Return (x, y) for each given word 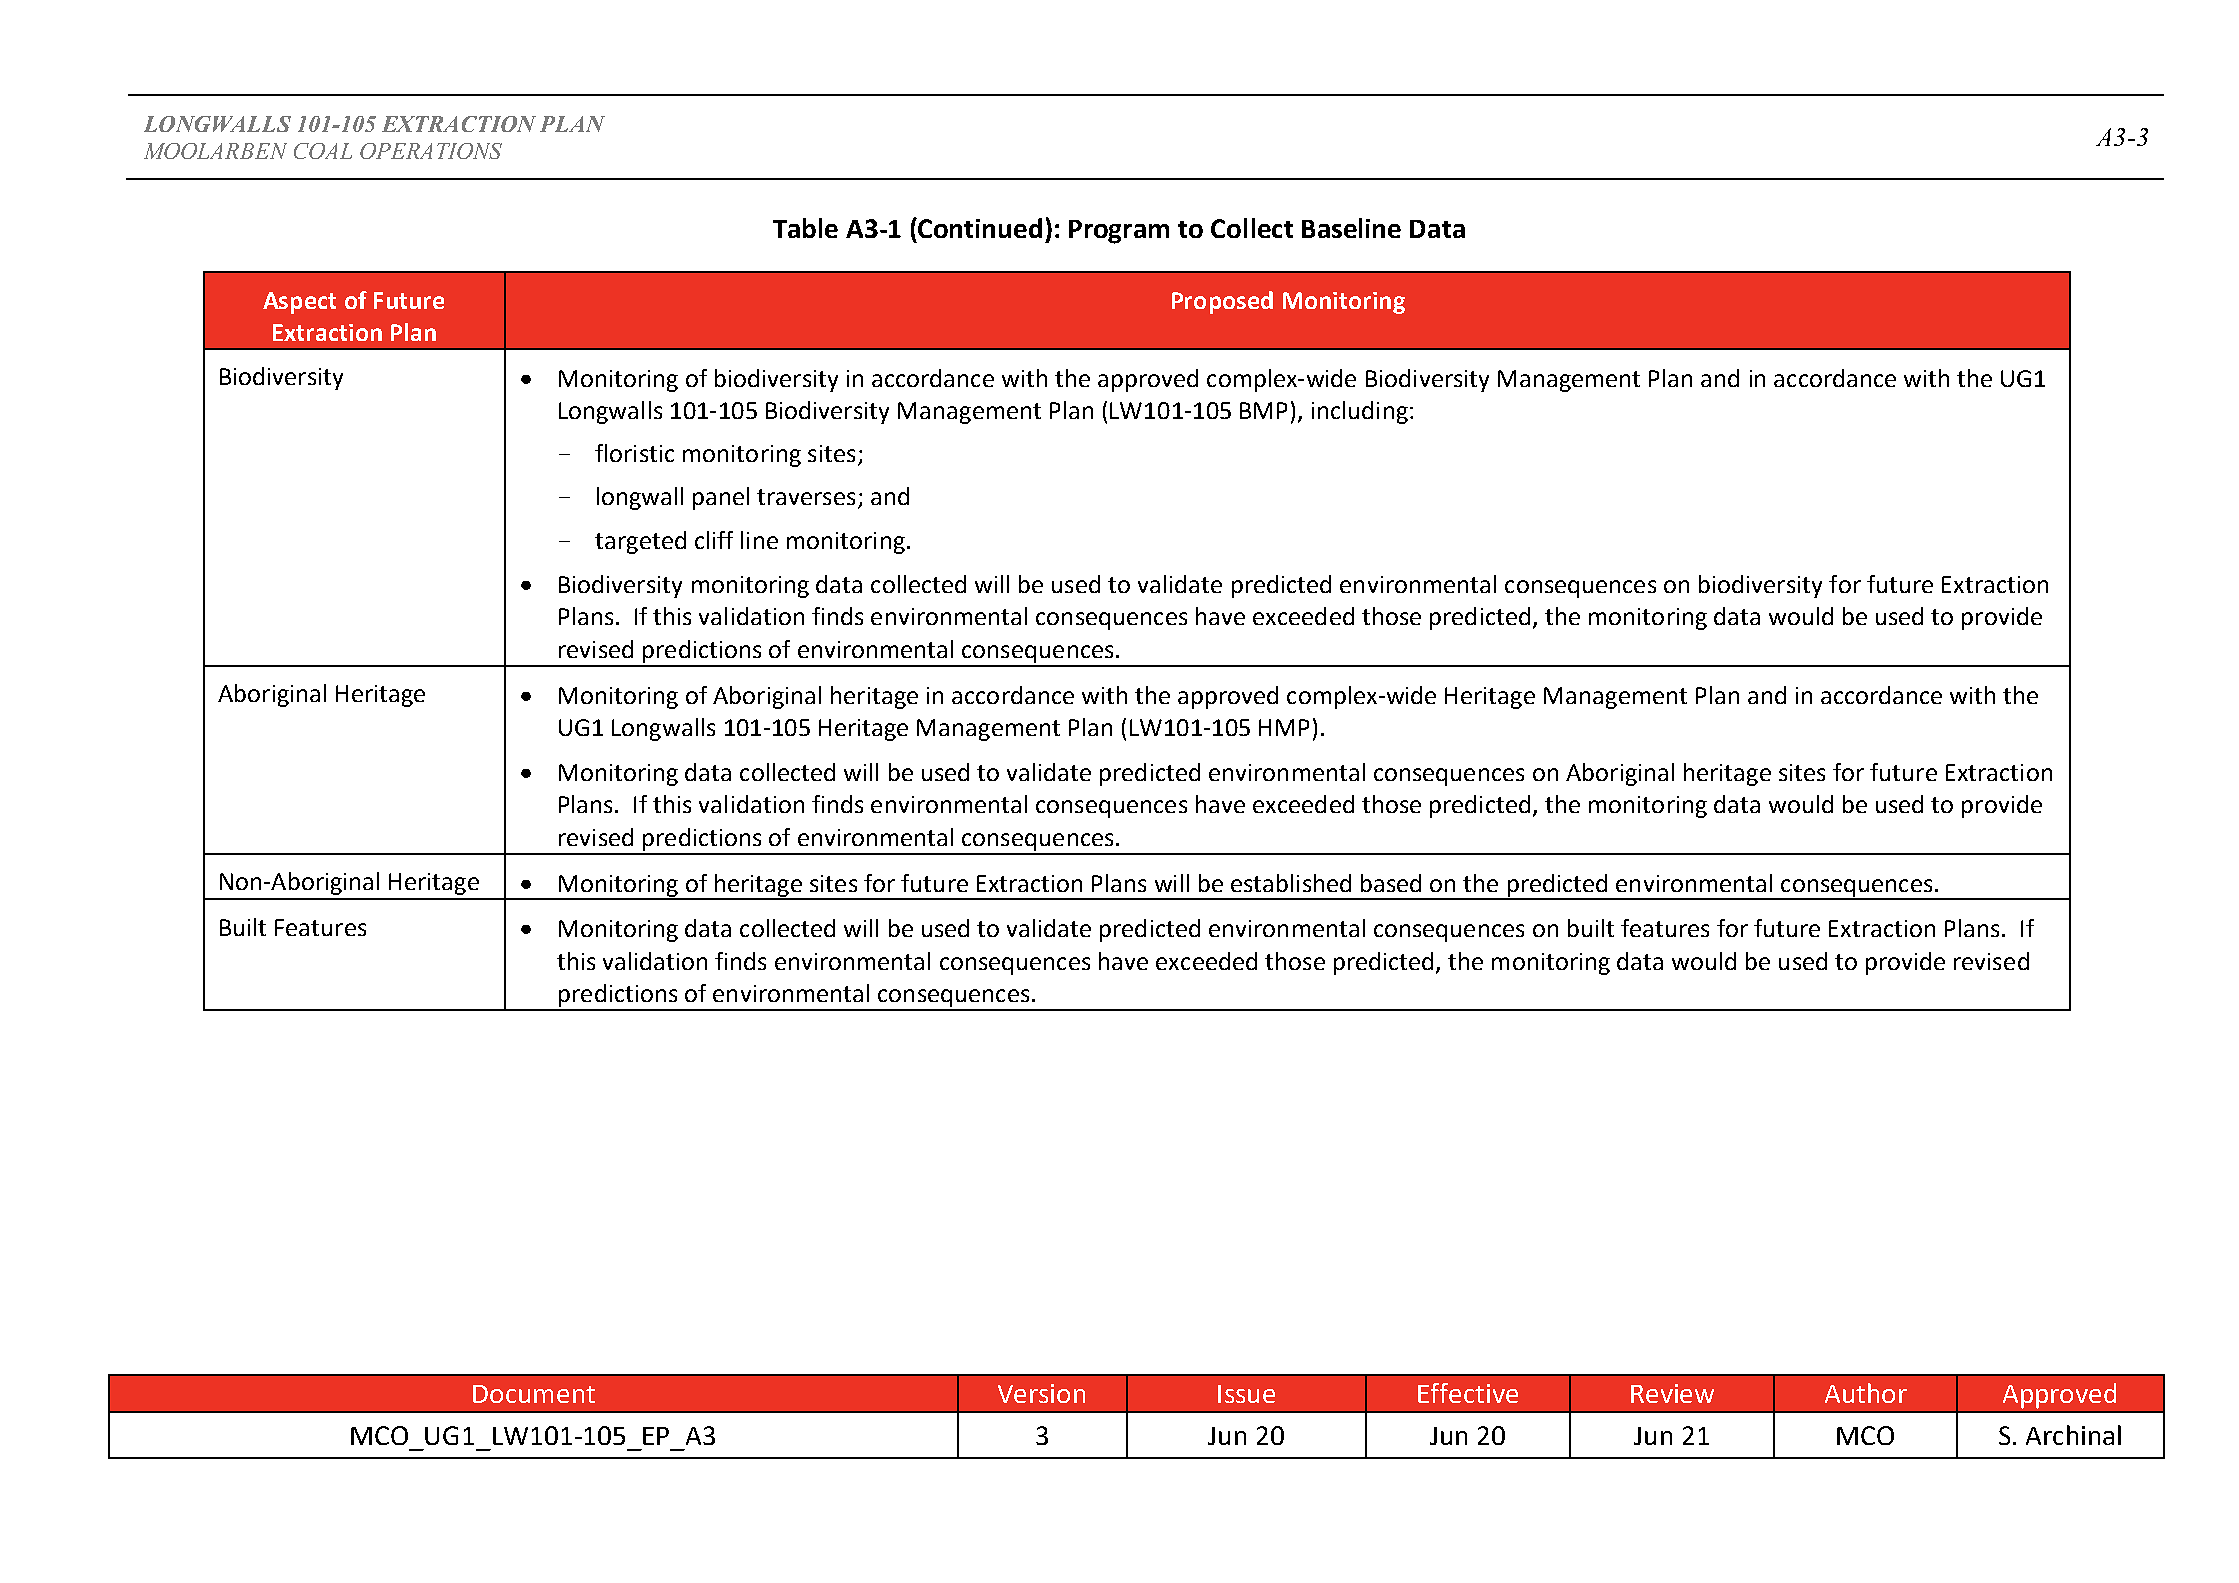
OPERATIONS (431, 151)
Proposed (1222, 302)
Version (1041, 1393)
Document (534, 1394)
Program (1119, 232)
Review (1672, 1393)
